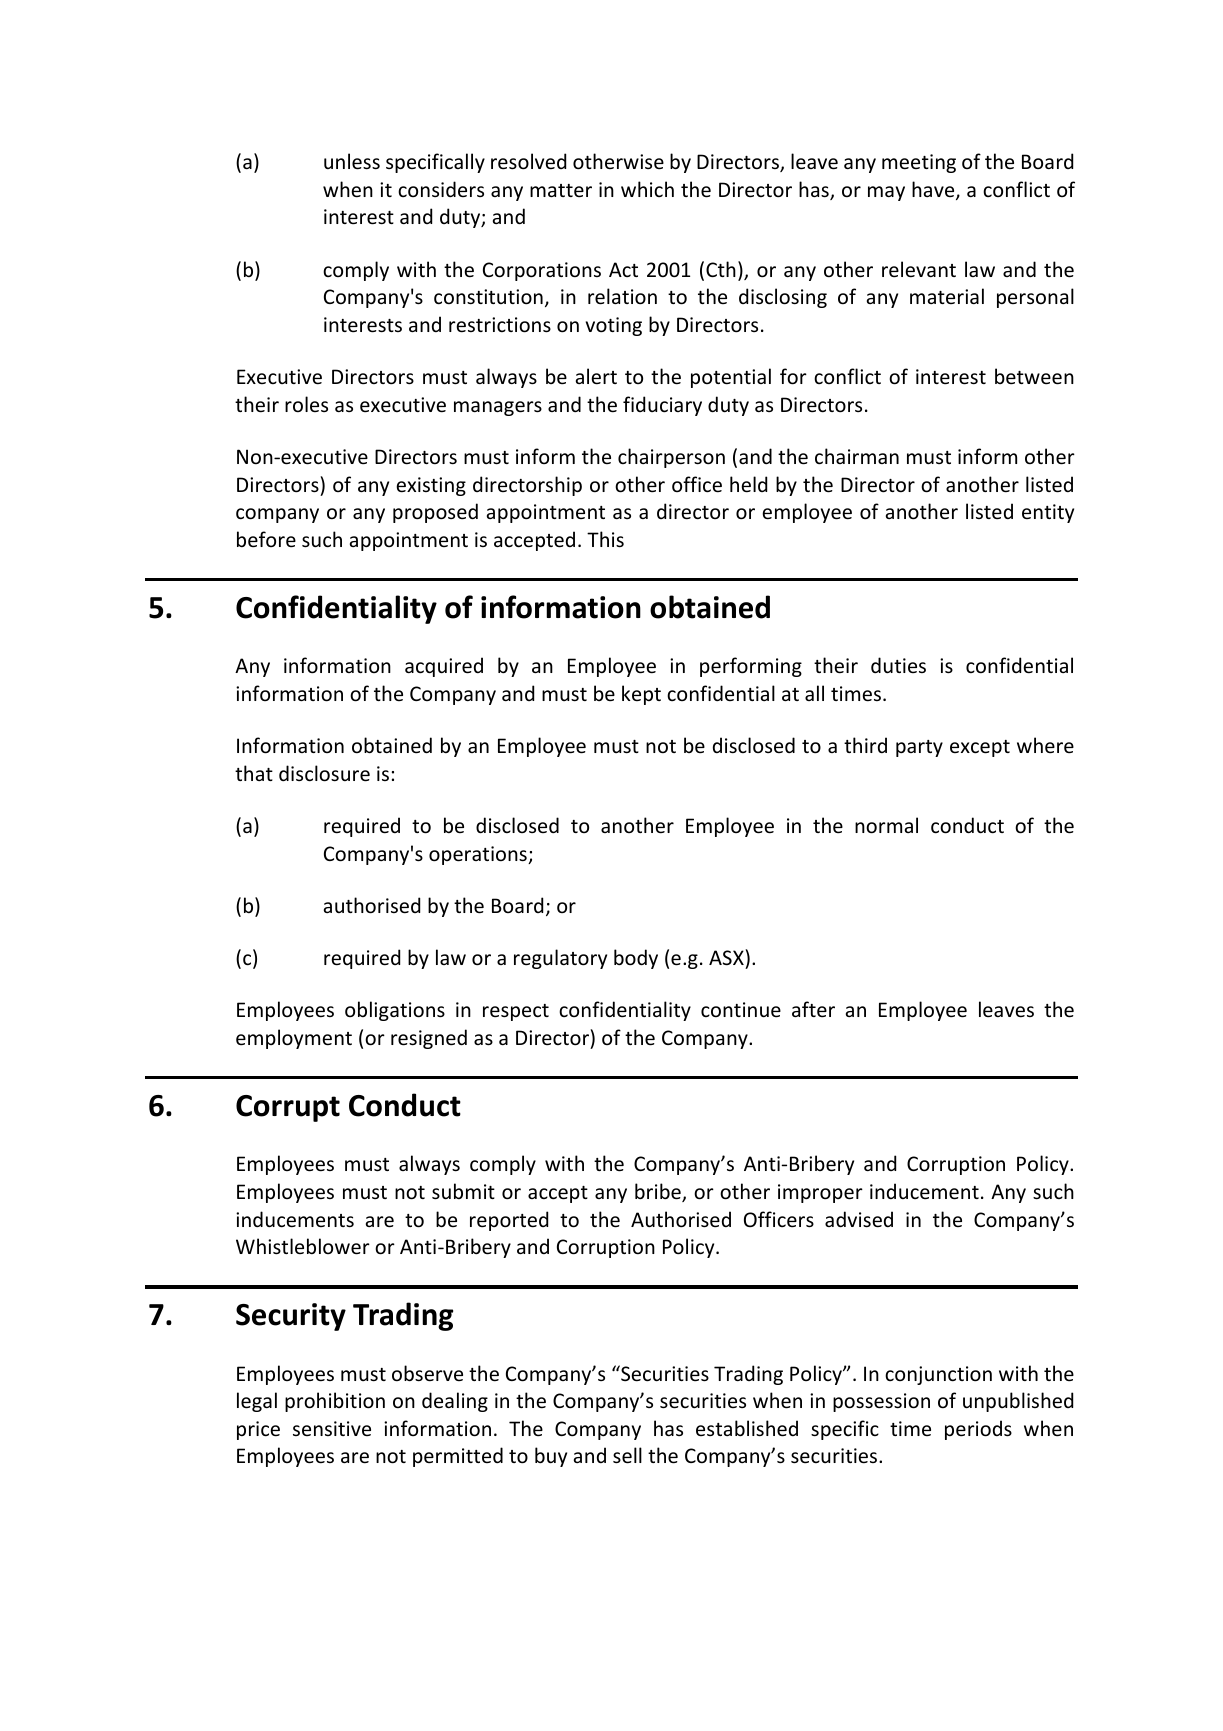 This document has height=1731, width=1223. Describe the element at coordinates (934, 190) in the document. I see `have` at that location.
